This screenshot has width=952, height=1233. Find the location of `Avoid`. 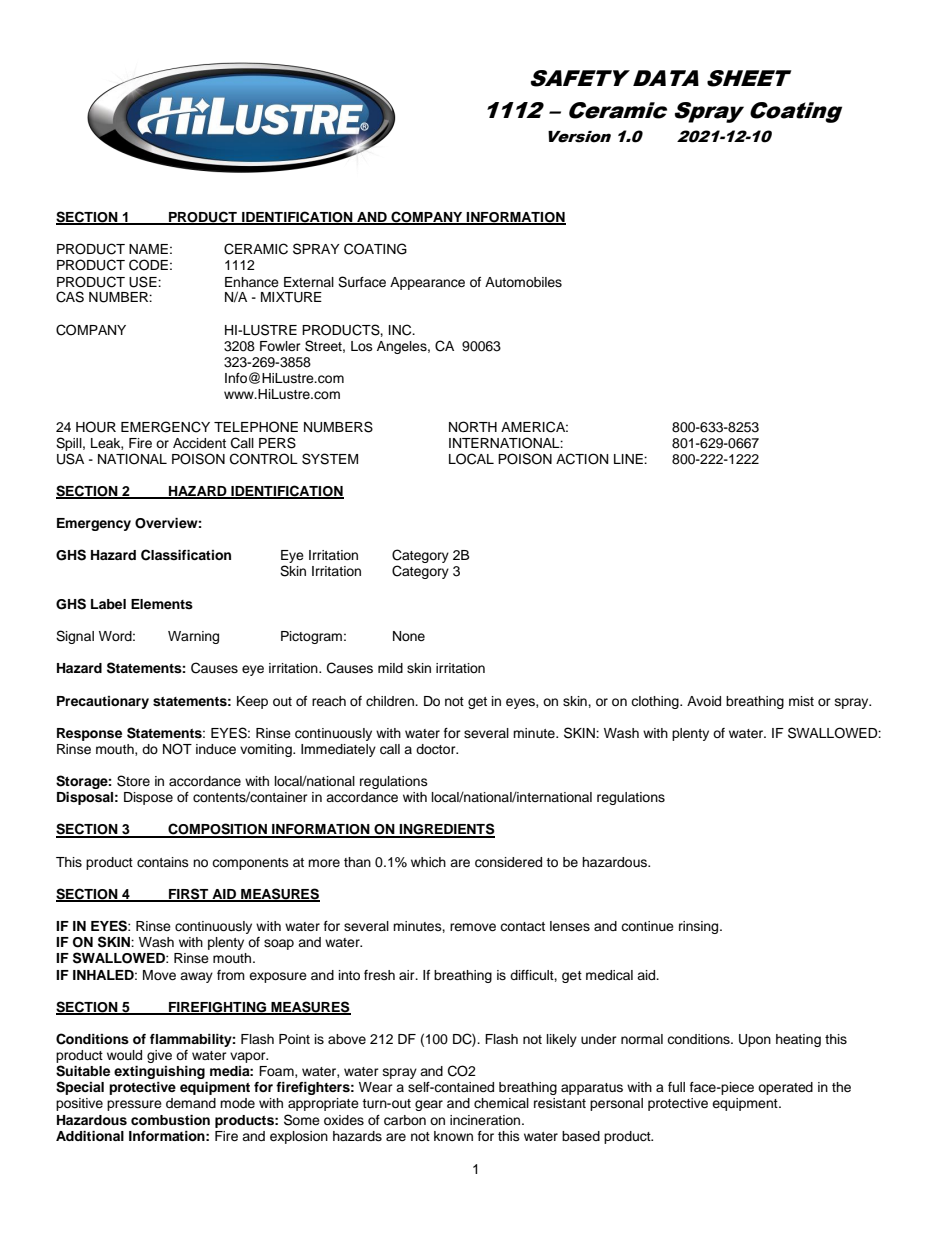

Avoid is located at coordinates (704, 701).
